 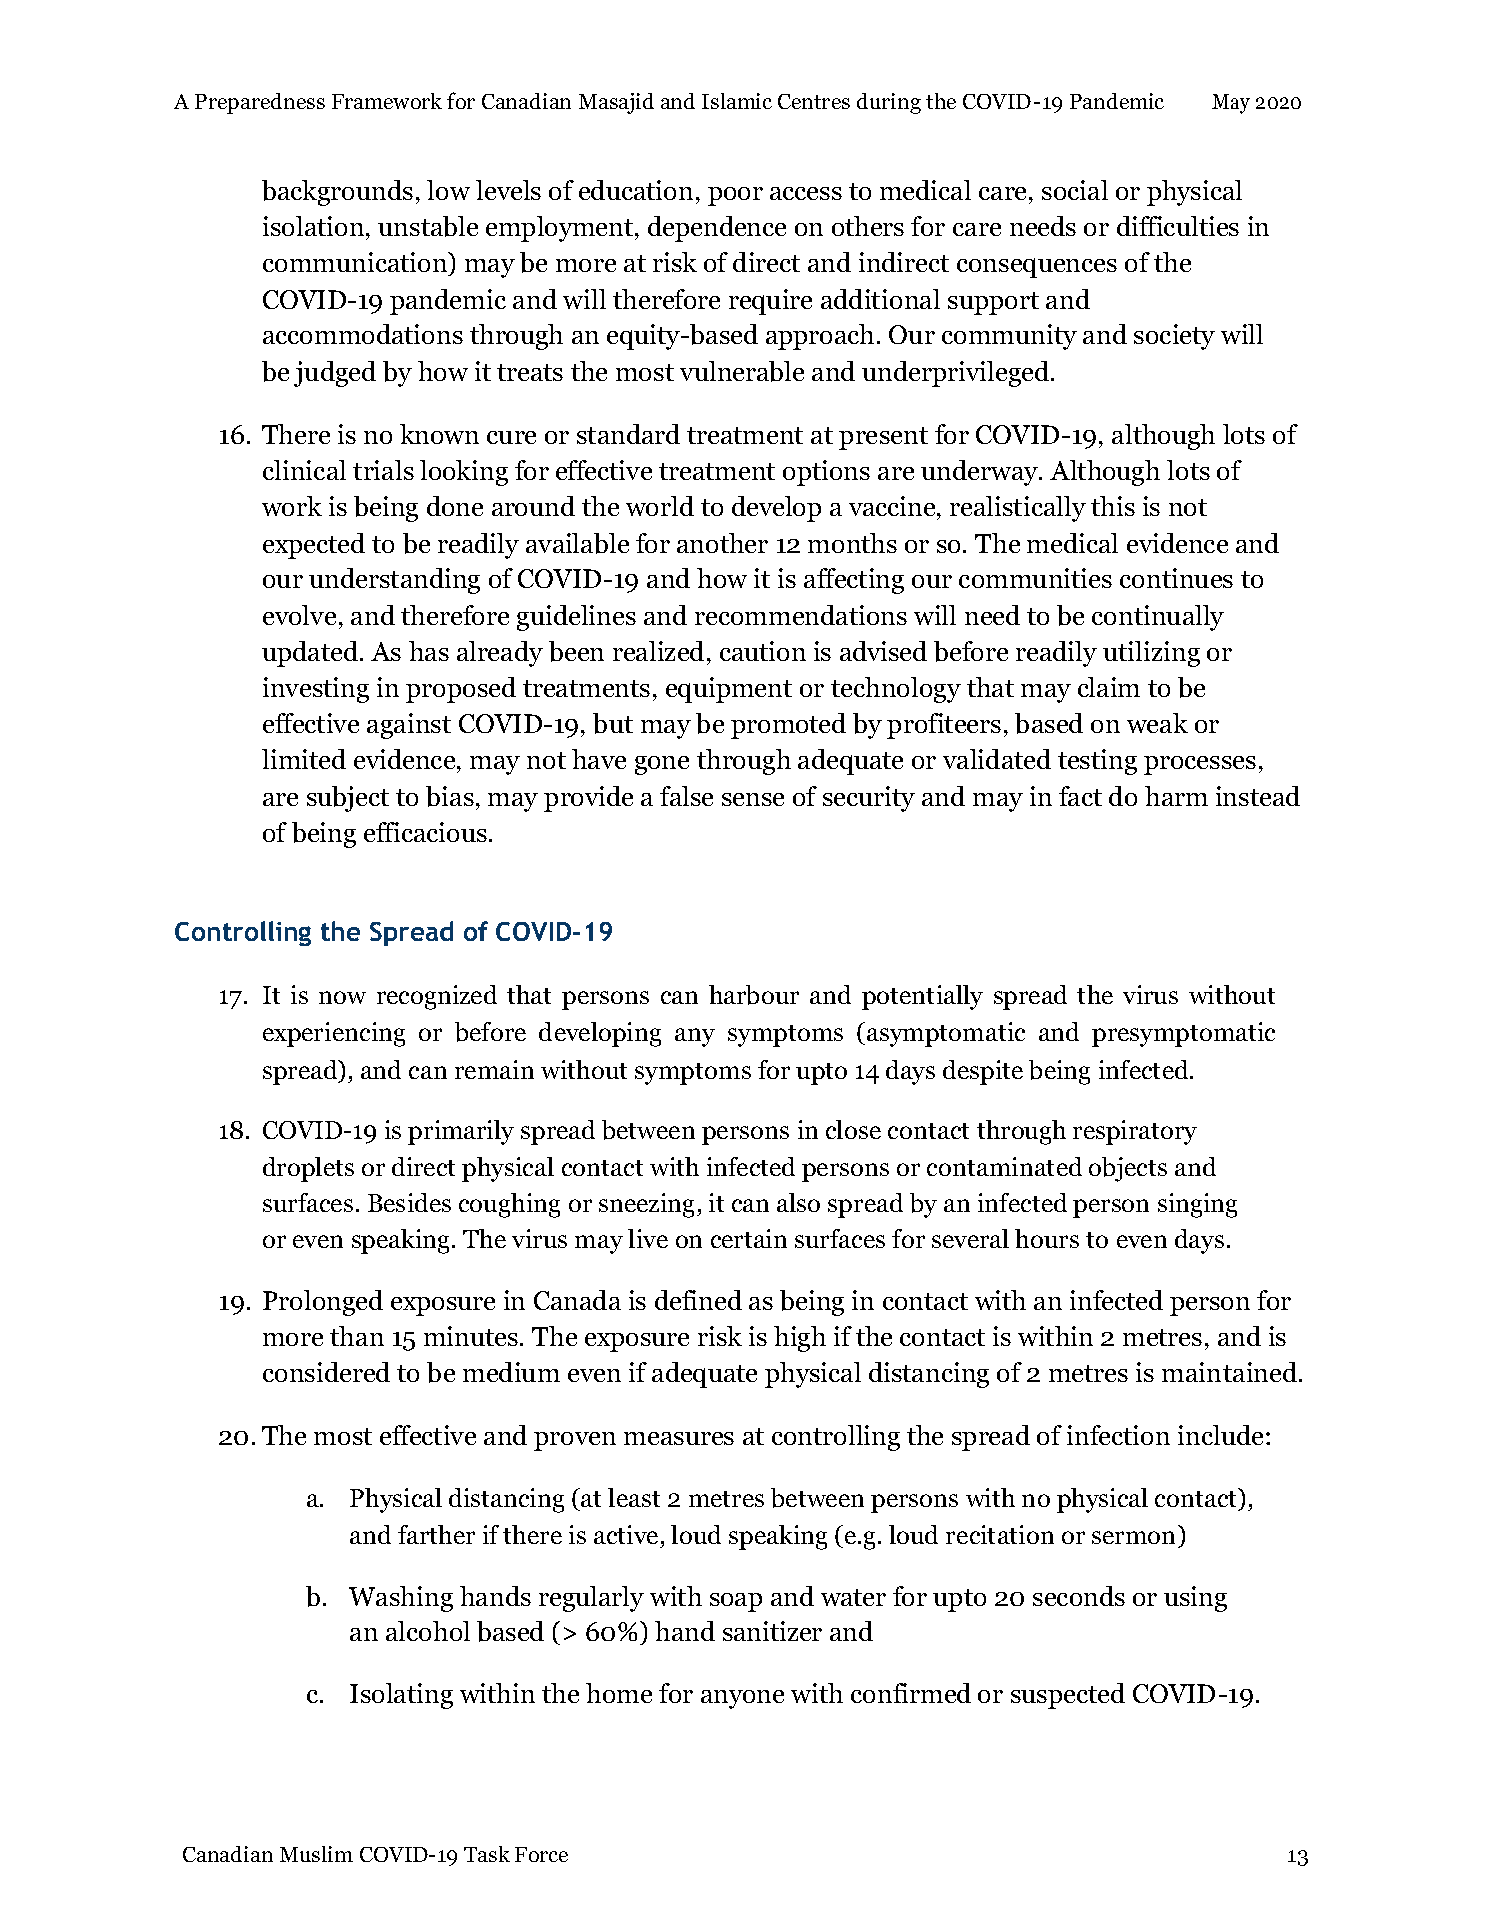 What do you see at coordinates (1075, 190) in the image?
I see `social` at bounding box center [1075, 190].
